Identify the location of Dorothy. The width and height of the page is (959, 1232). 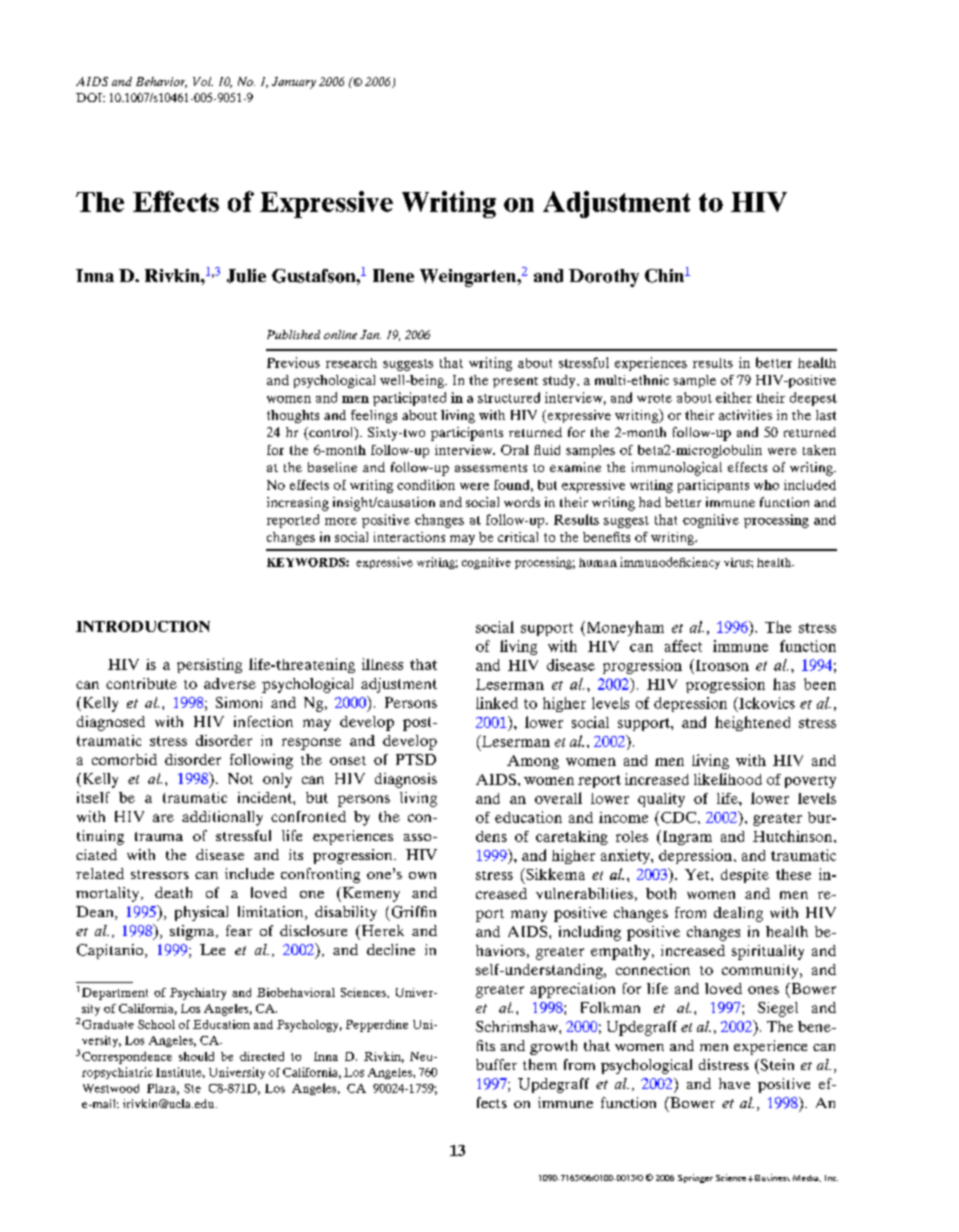
(604, 278).
